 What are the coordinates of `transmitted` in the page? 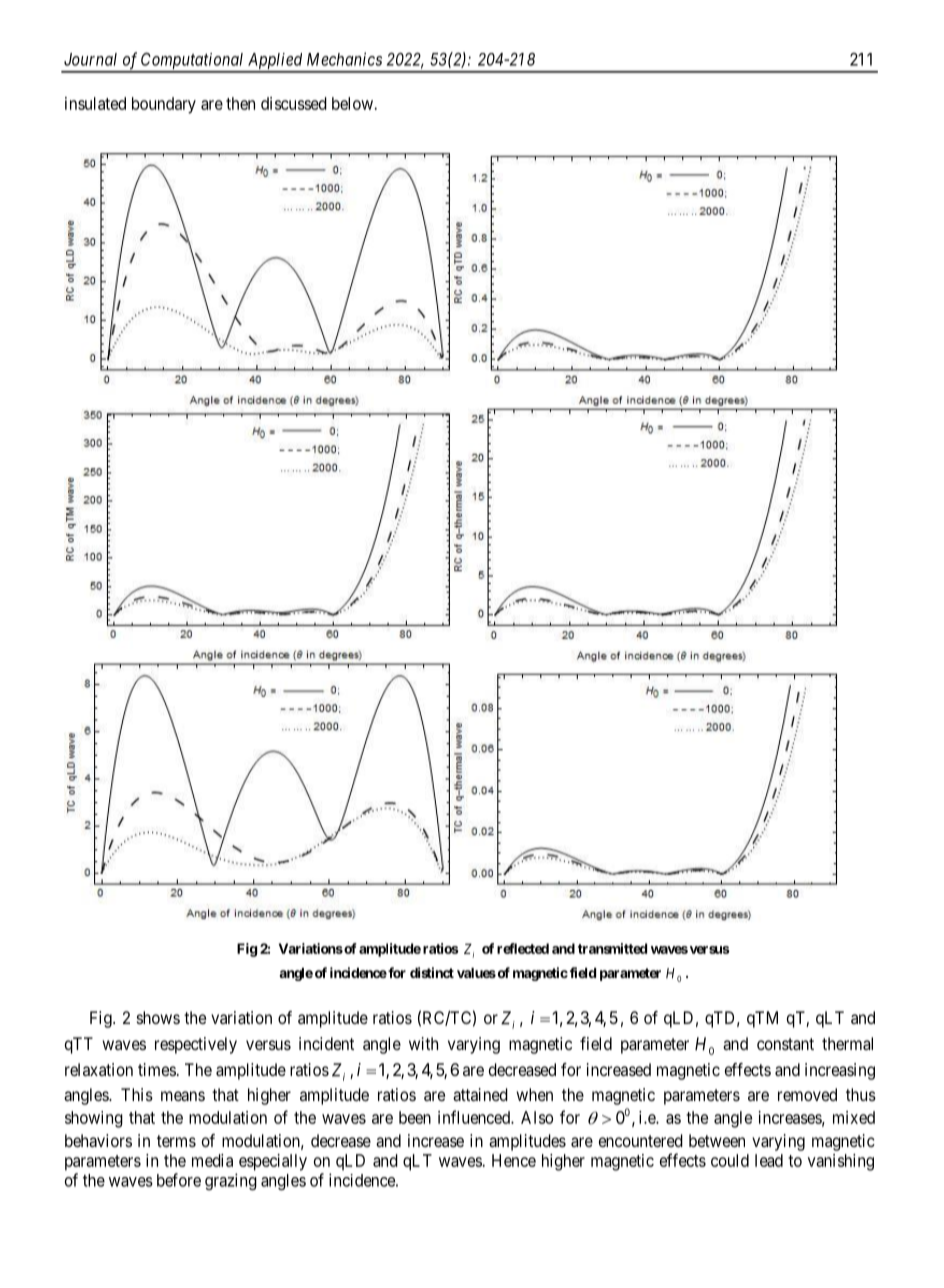 It's located at (612, 948).
